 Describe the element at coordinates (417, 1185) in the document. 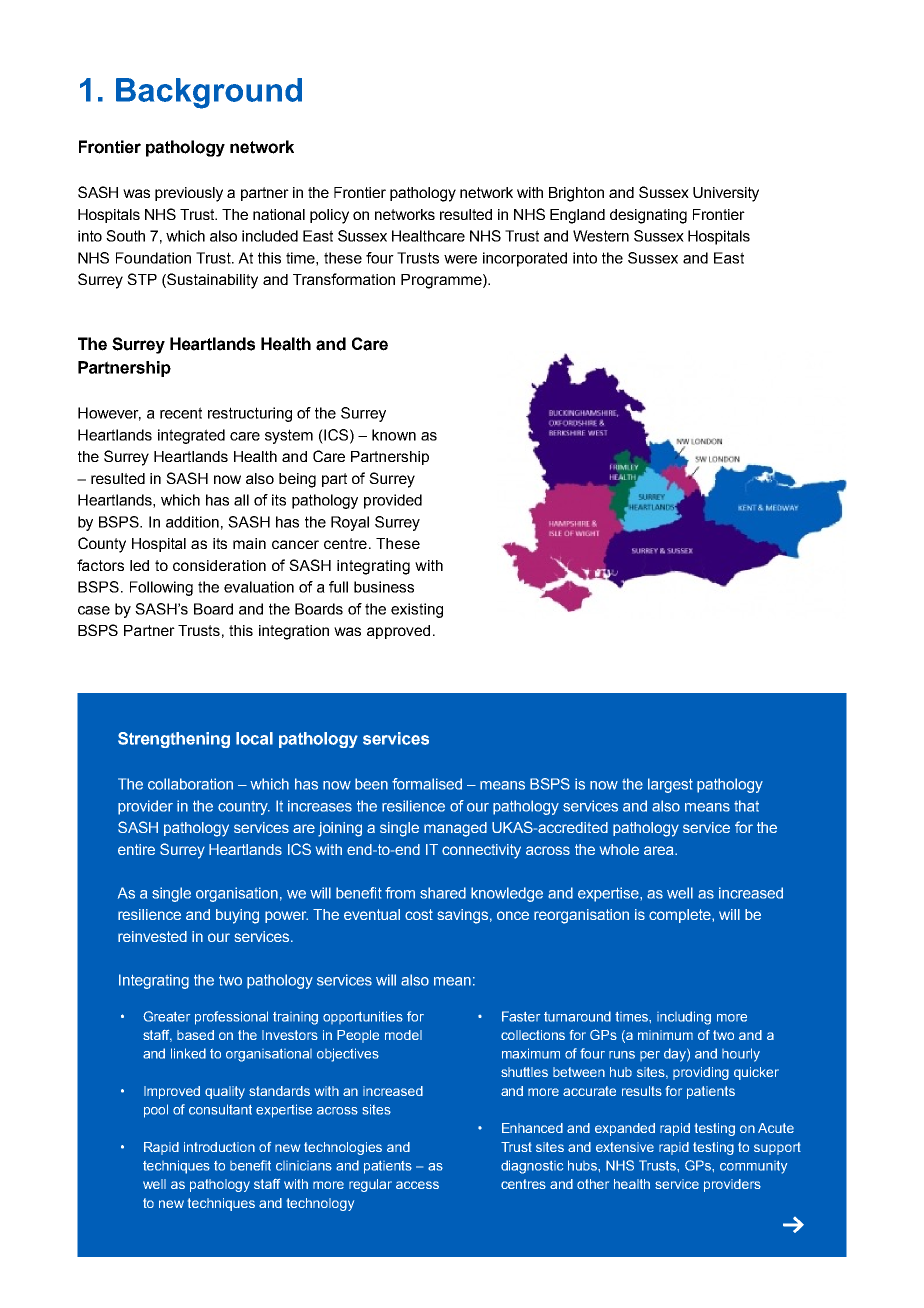

I see `access` at that location.
